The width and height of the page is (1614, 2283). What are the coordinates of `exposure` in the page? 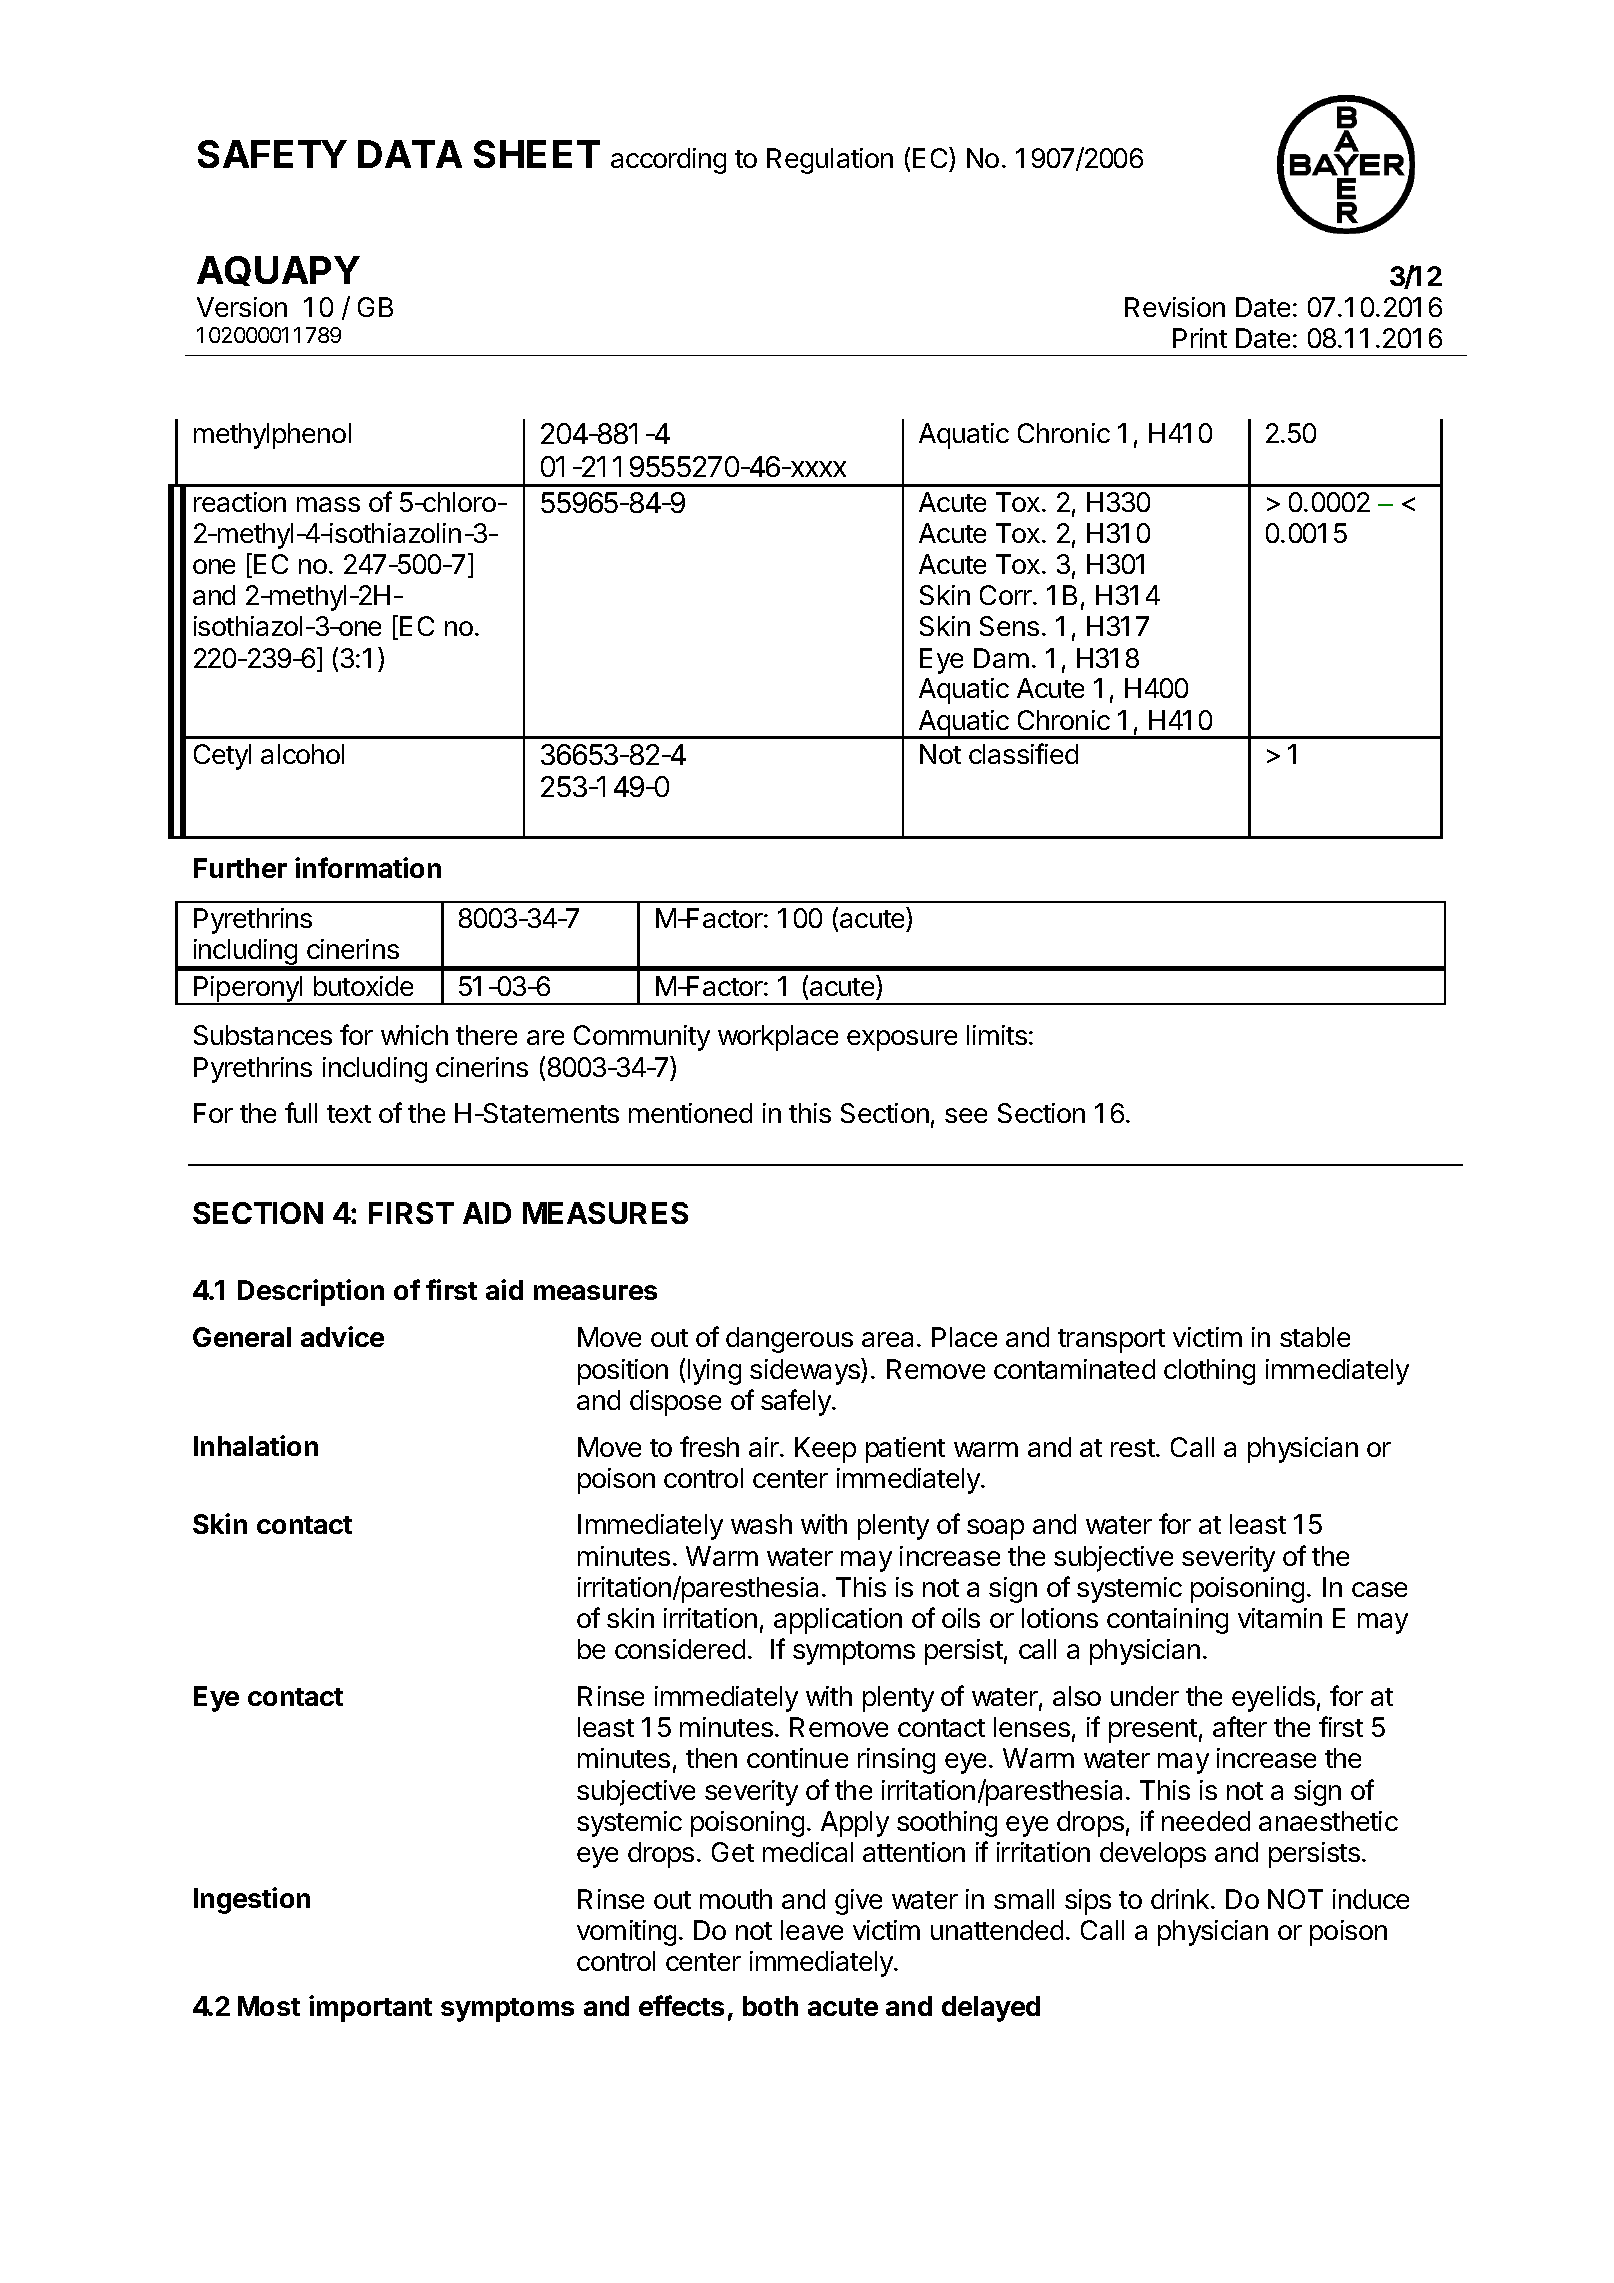 It's located at (902, 1040).
